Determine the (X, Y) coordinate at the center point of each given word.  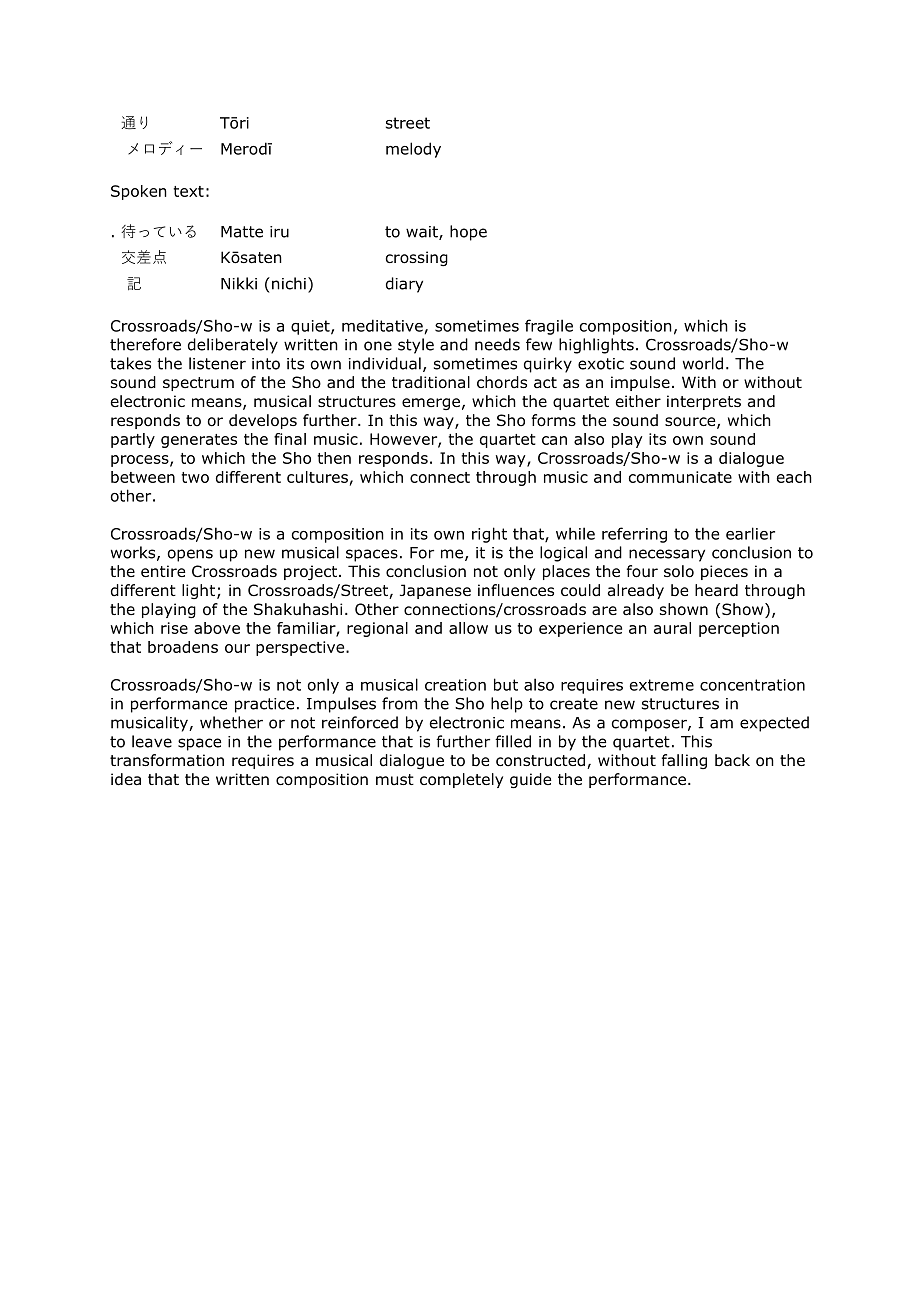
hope (468, 233)
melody (413, 150)
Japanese (435, 591)
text (188, 191)
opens (190, 555)
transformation (167, 760)
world (703, 363)
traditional (431, 382)
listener (217, 363)
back (732, 760)
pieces (724, 572)
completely (461, 780)
